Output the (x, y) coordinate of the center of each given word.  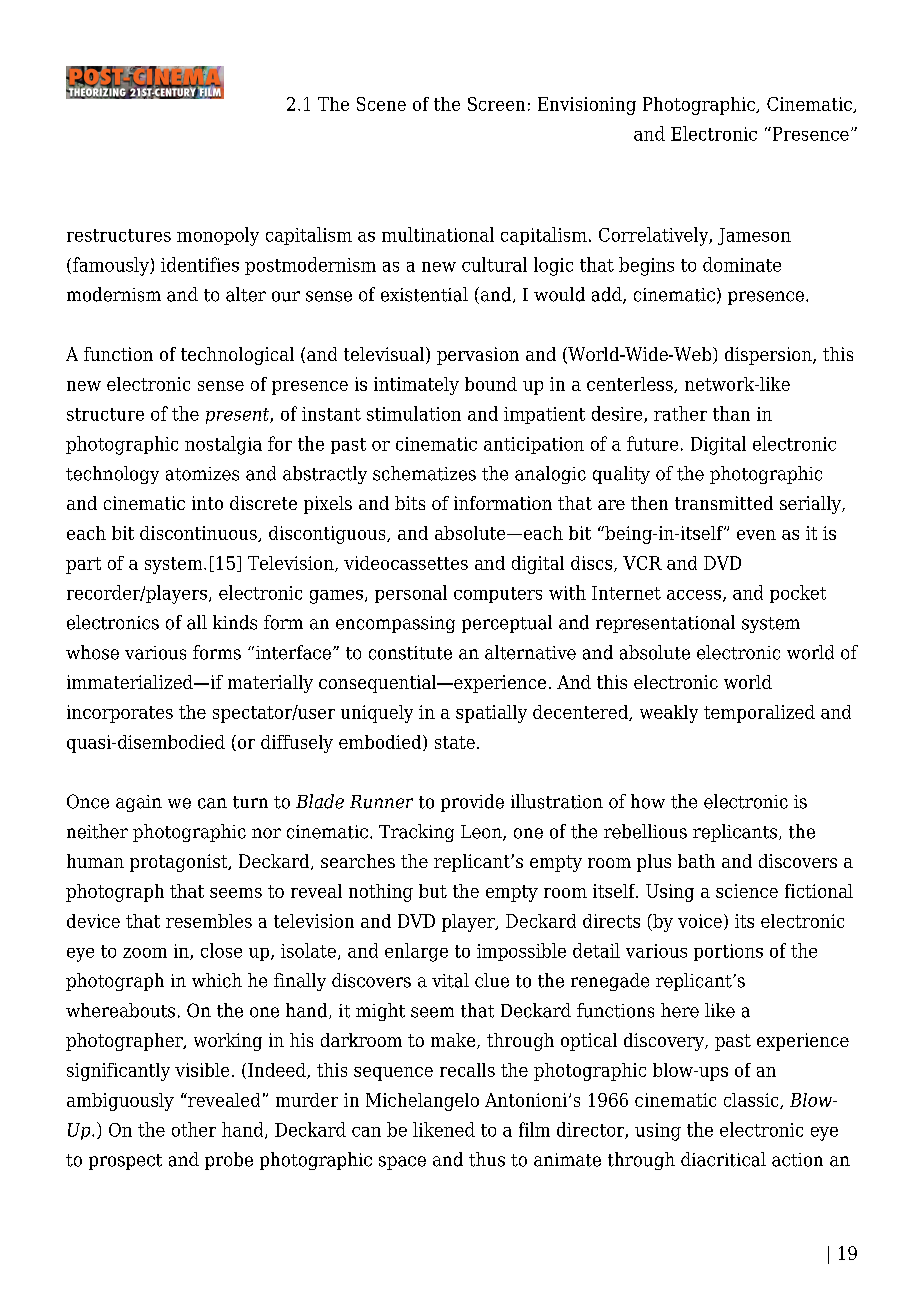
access (695, 596)
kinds (235, 622)
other (194, 1129)
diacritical (723, 1159)
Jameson (754, 236)
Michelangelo (422, 1102)
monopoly (218, 236)
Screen (496, 104)
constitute (410, 653)
